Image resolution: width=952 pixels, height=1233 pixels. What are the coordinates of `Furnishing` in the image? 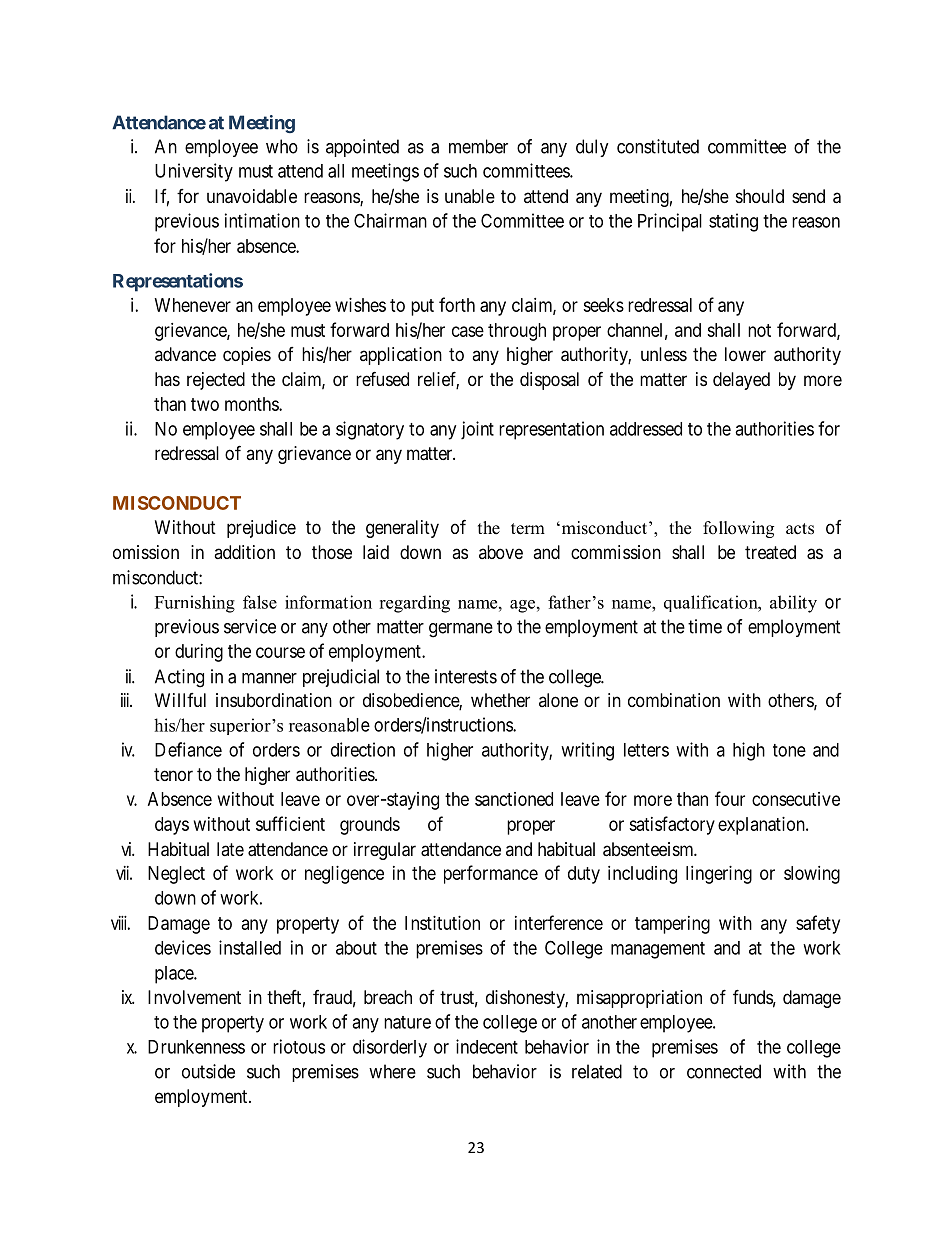 It's located at (195, 604).
